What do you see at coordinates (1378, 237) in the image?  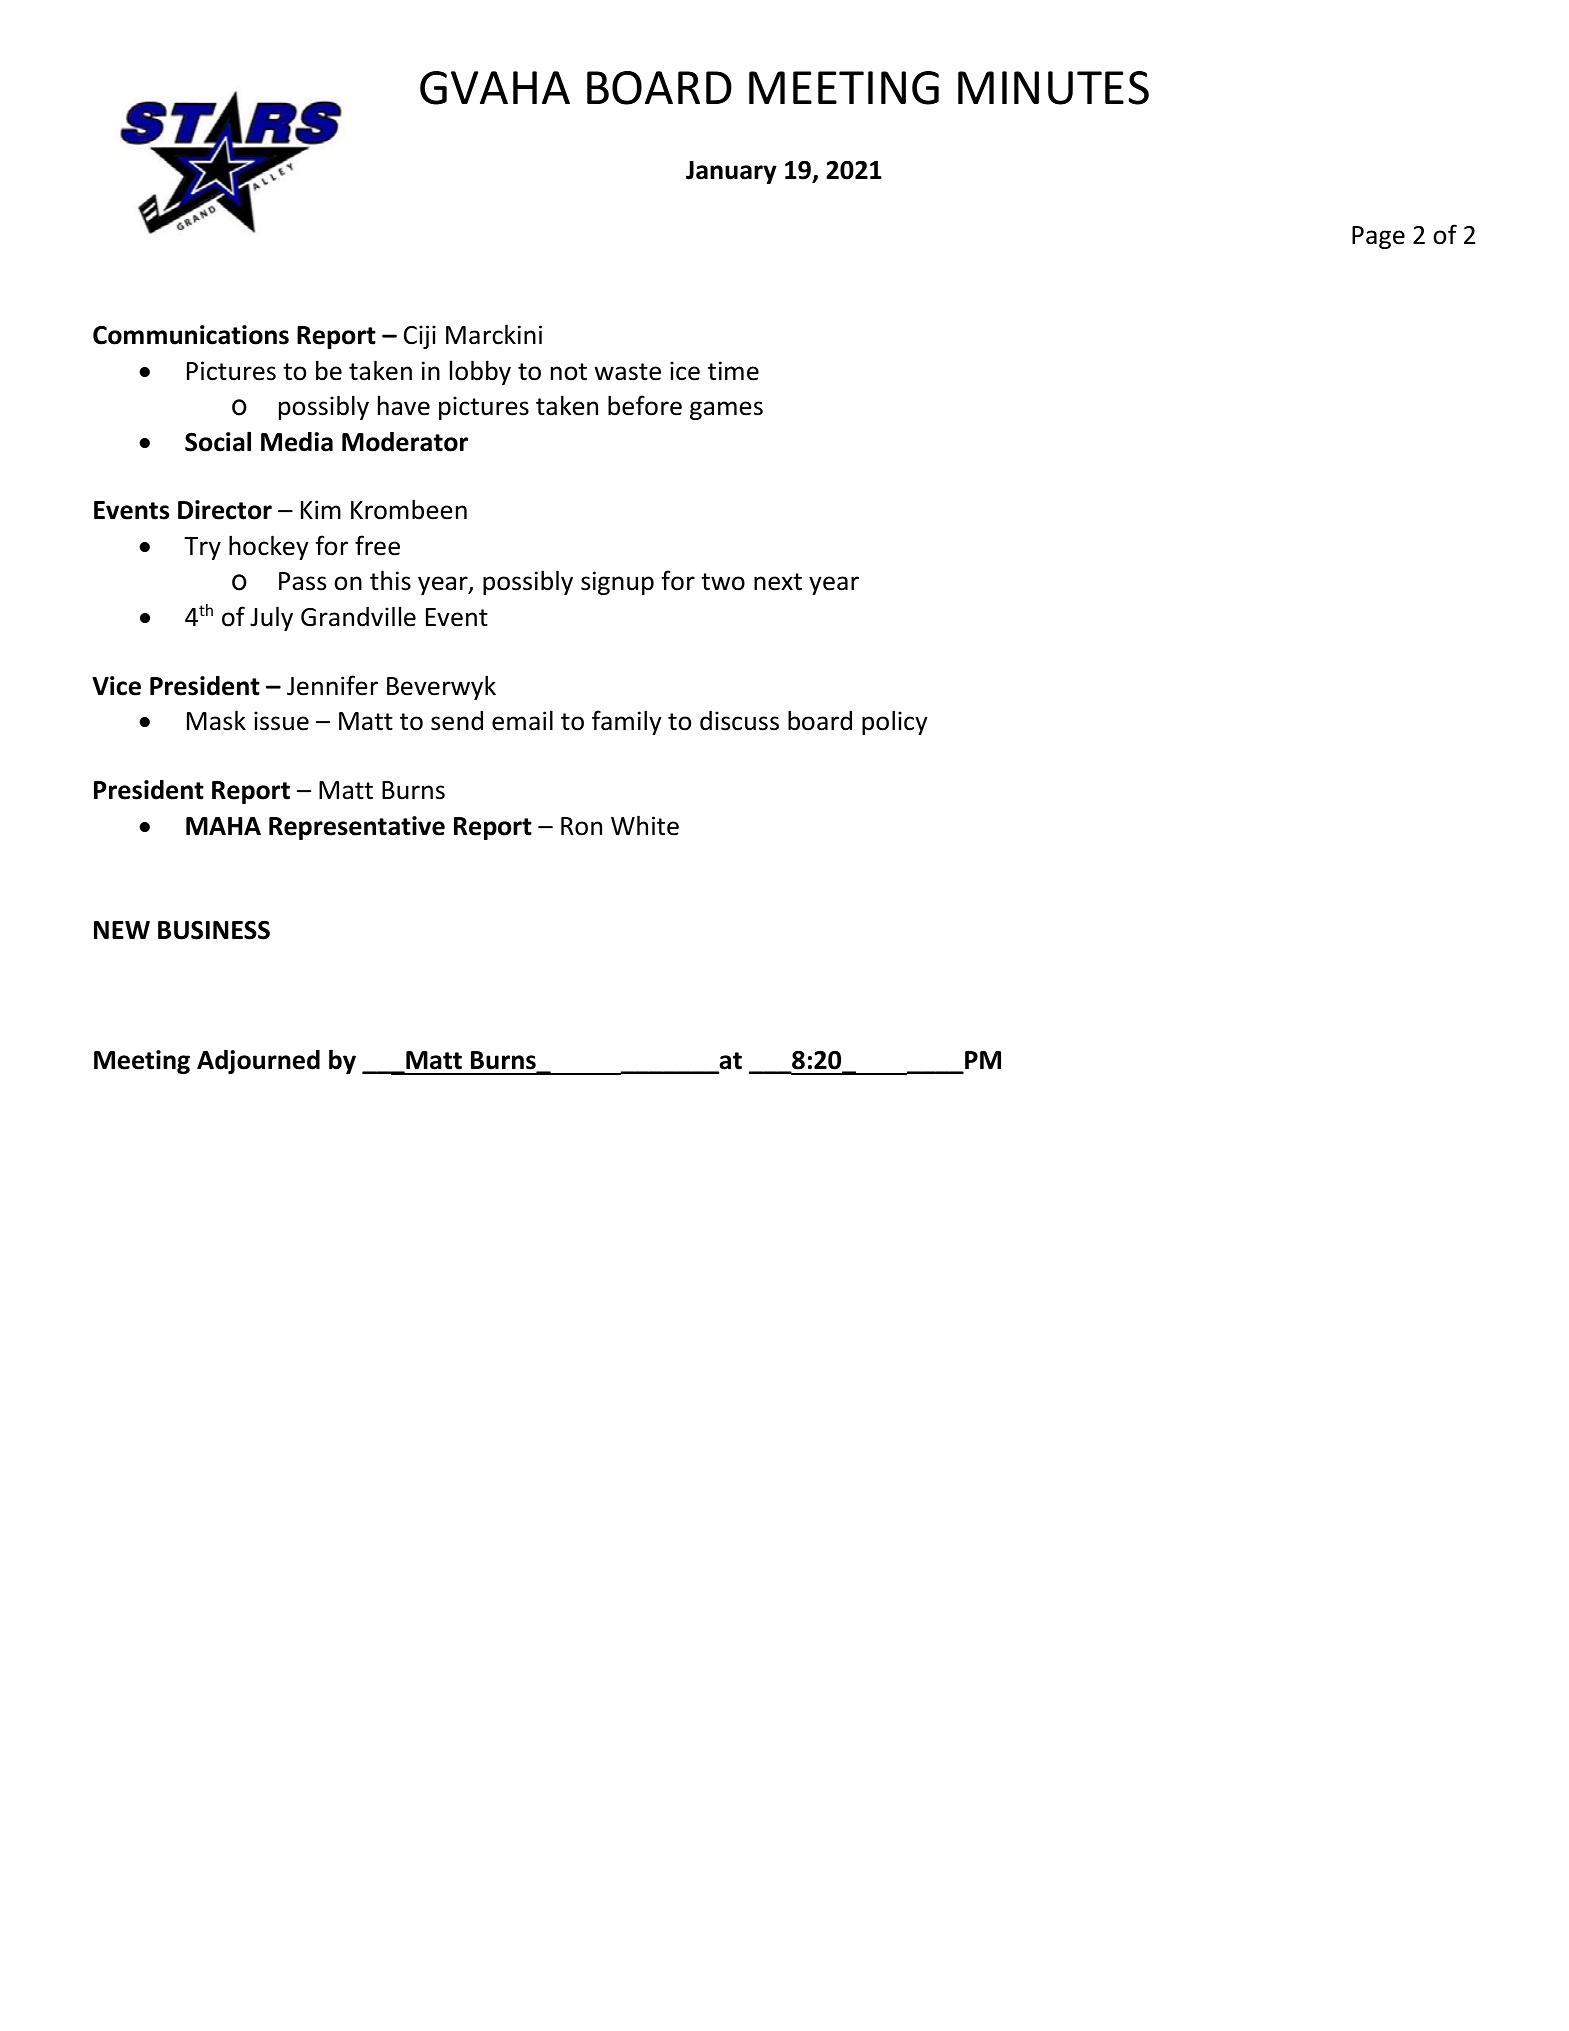 I see `Page` at bounding box center [1378, 237].
